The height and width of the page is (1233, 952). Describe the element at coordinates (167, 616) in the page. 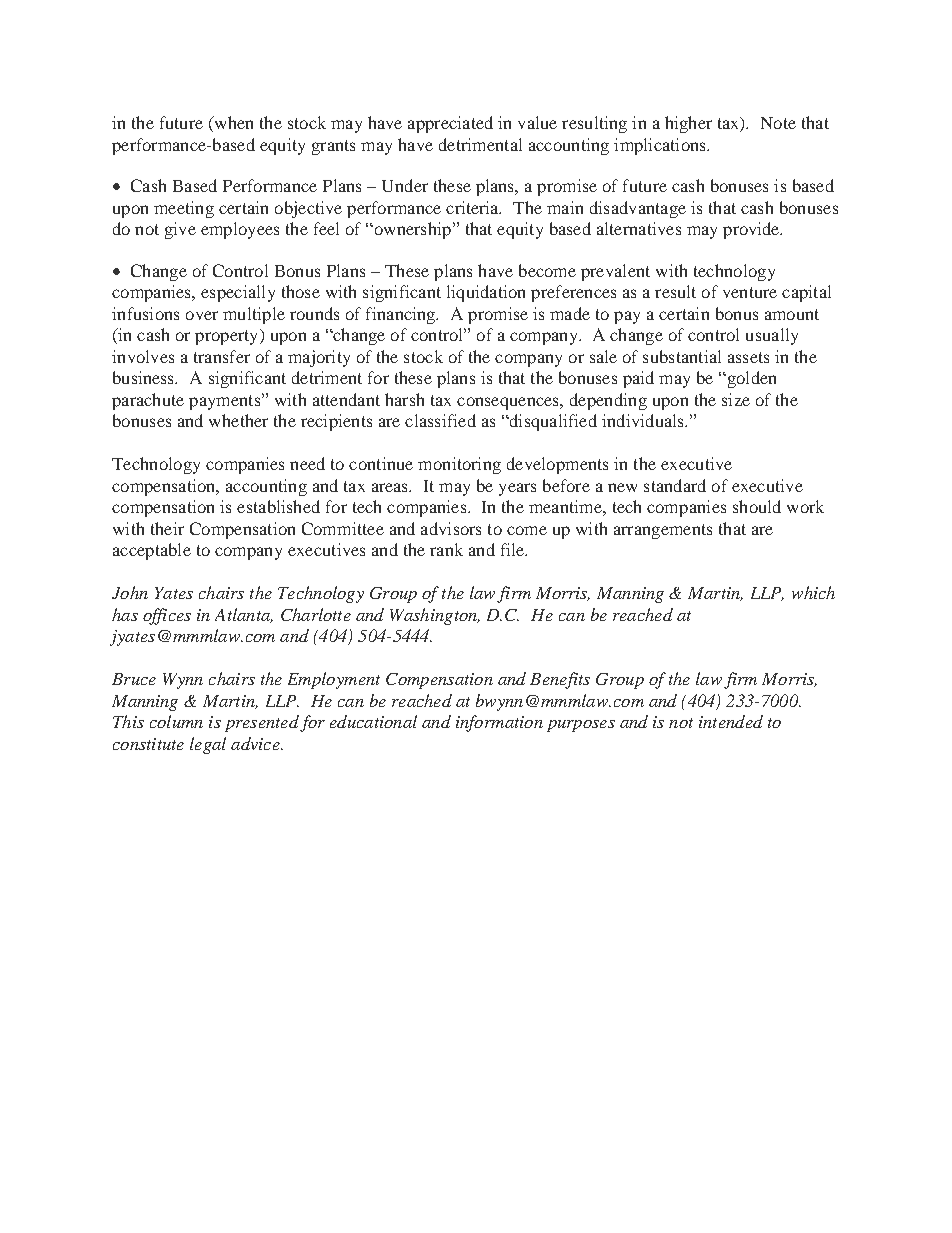

I see `offices` at that location.
